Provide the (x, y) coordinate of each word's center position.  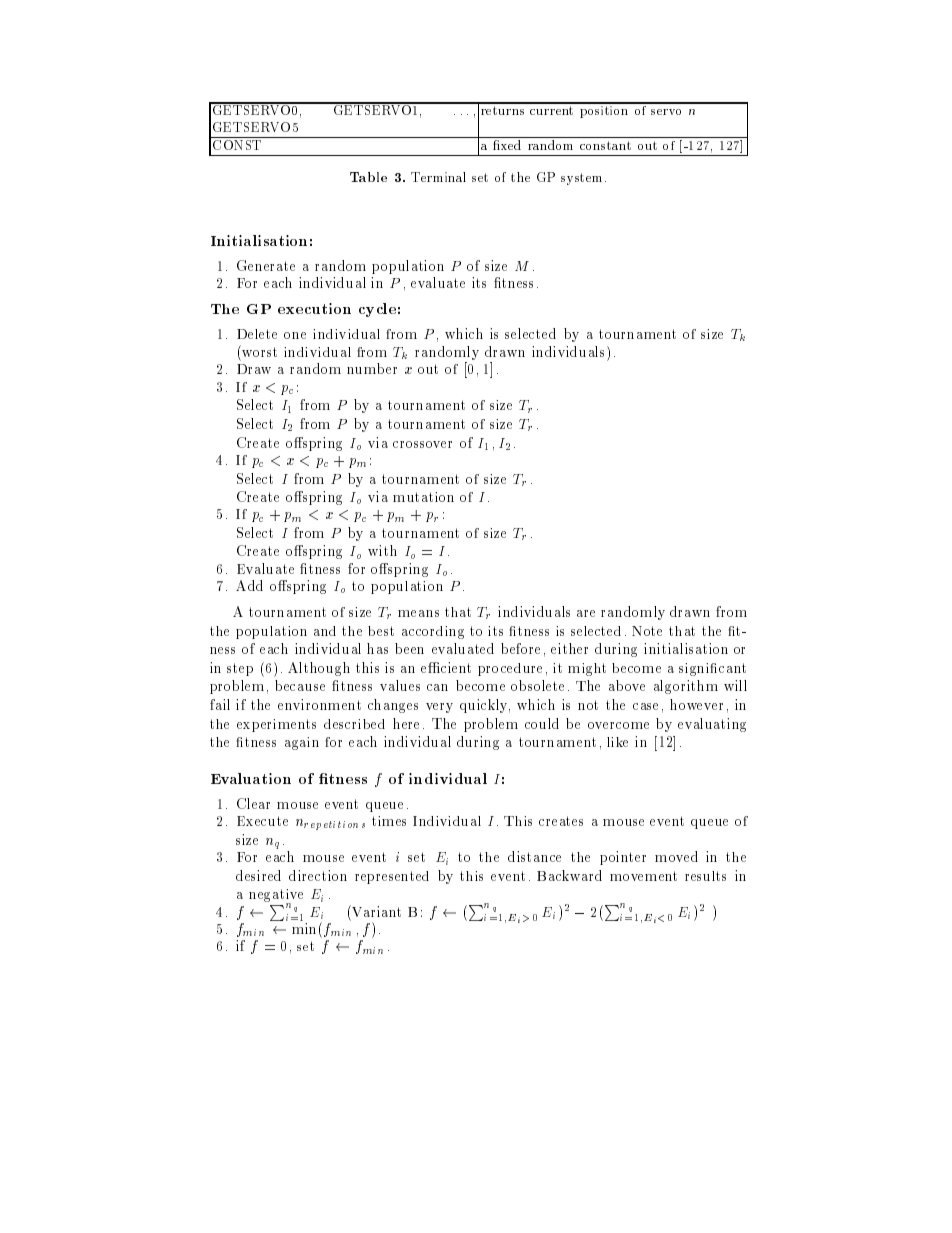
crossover (422, 444)
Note (647, 631)
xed (510, 145)
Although (319, 669)
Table (368, 177)
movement (643, 876)
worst (258, 351)
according (433, 632)
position (604, 110)
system (583, 179)
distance (534, 856)
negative (276, 897)
